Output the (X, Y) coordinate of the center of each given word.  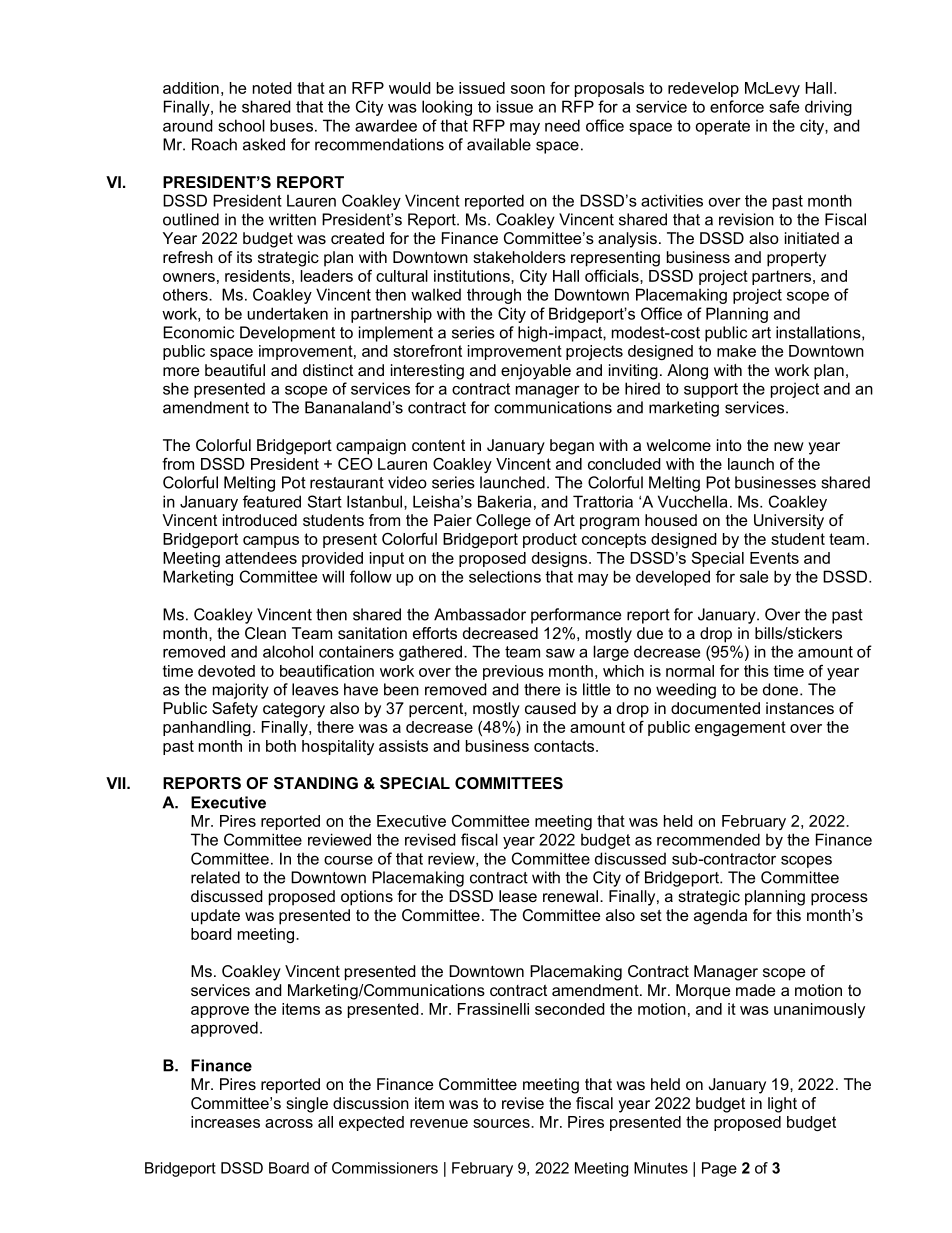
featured (272, 501)
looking (447, 108)
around (188, 125)
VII (117, 783)
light (782, 1105)
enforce (737, 106)
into (729, 445)
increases (225, 1122)
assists (403, 746)
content (438, 445)
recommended (708, 839)
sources (502, 1123)
